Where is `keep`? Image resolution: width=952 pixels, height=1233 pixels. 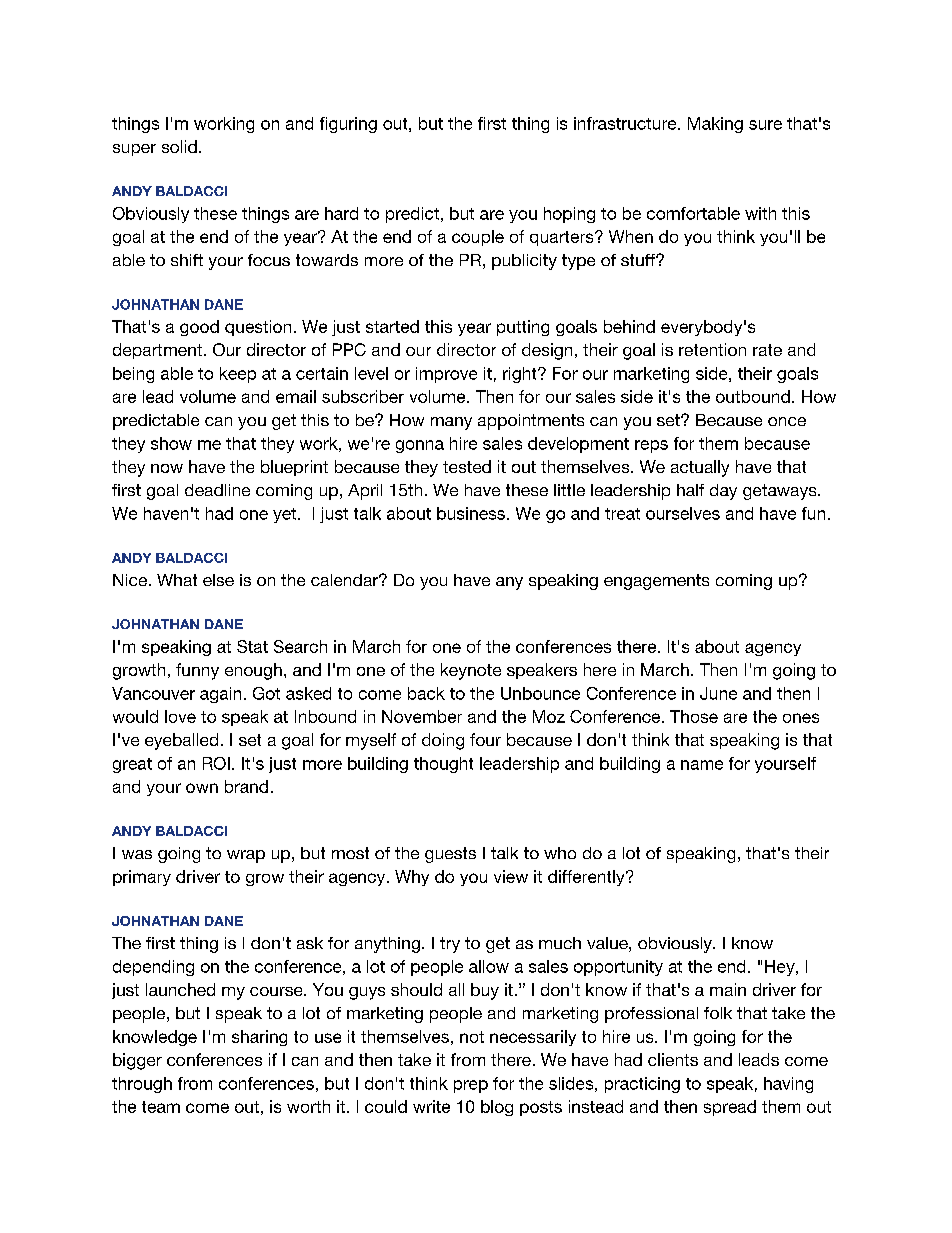
keep is located at coordinates (238, 375).
